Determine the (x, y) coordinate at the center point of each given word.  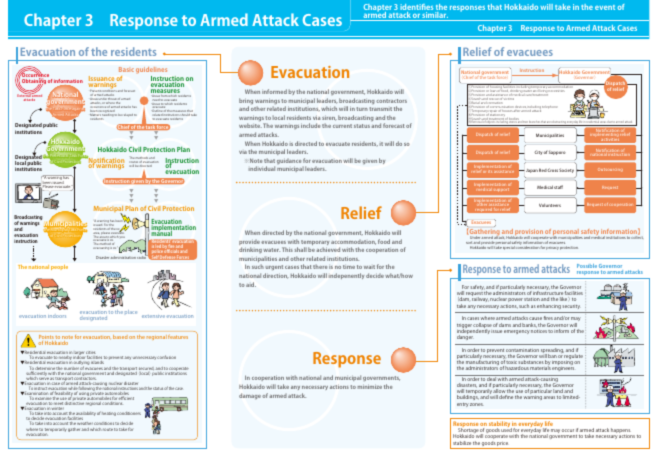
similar (435, 16)
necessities (557, 91)
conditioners (129, 413)
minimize (369, 387)
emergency (517, 332)
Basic (126, 69)
